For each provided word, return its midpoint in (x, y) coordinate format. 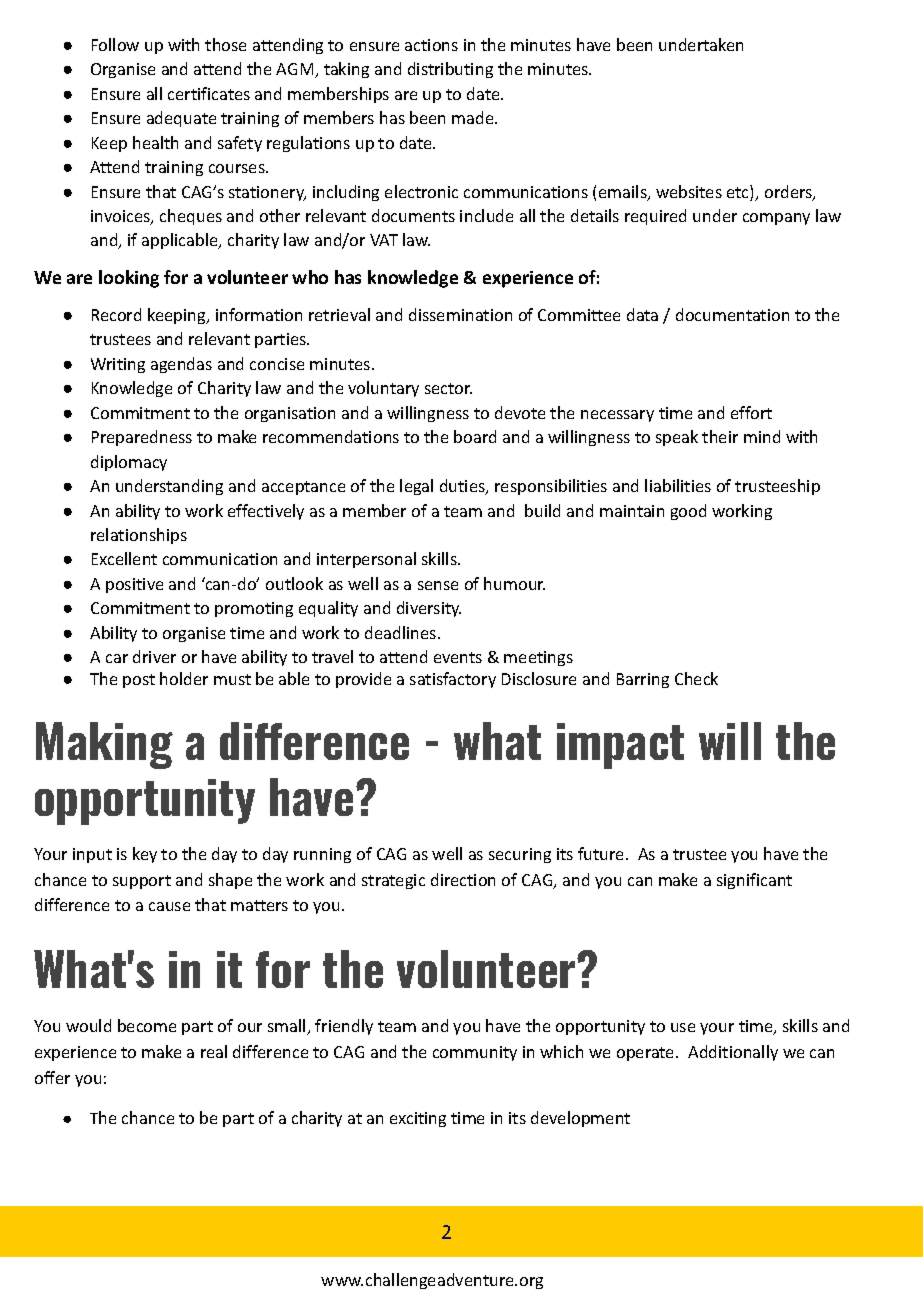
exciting (418, 1119)
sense (438, 585)
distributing (450, 70)
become (147, 1025)
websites (689, 191)
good (688, 512)
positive (134, 585)
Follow (115, 44)
